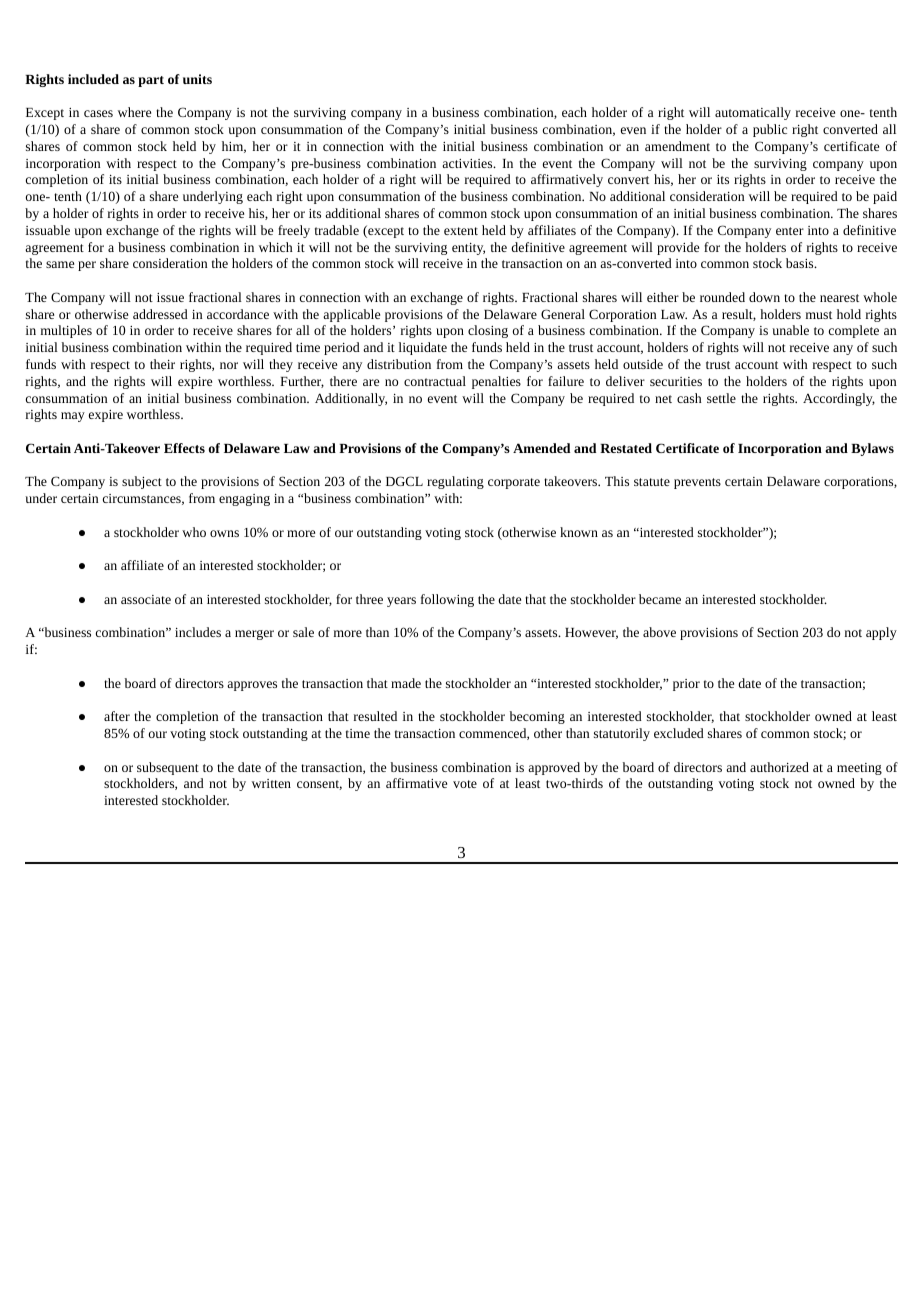 The height and width of the screenshot is (1308, 924). What do you see at coordinates (488, 331) in the screenshot?
I see `closing` at bounding box center [488, 331].
